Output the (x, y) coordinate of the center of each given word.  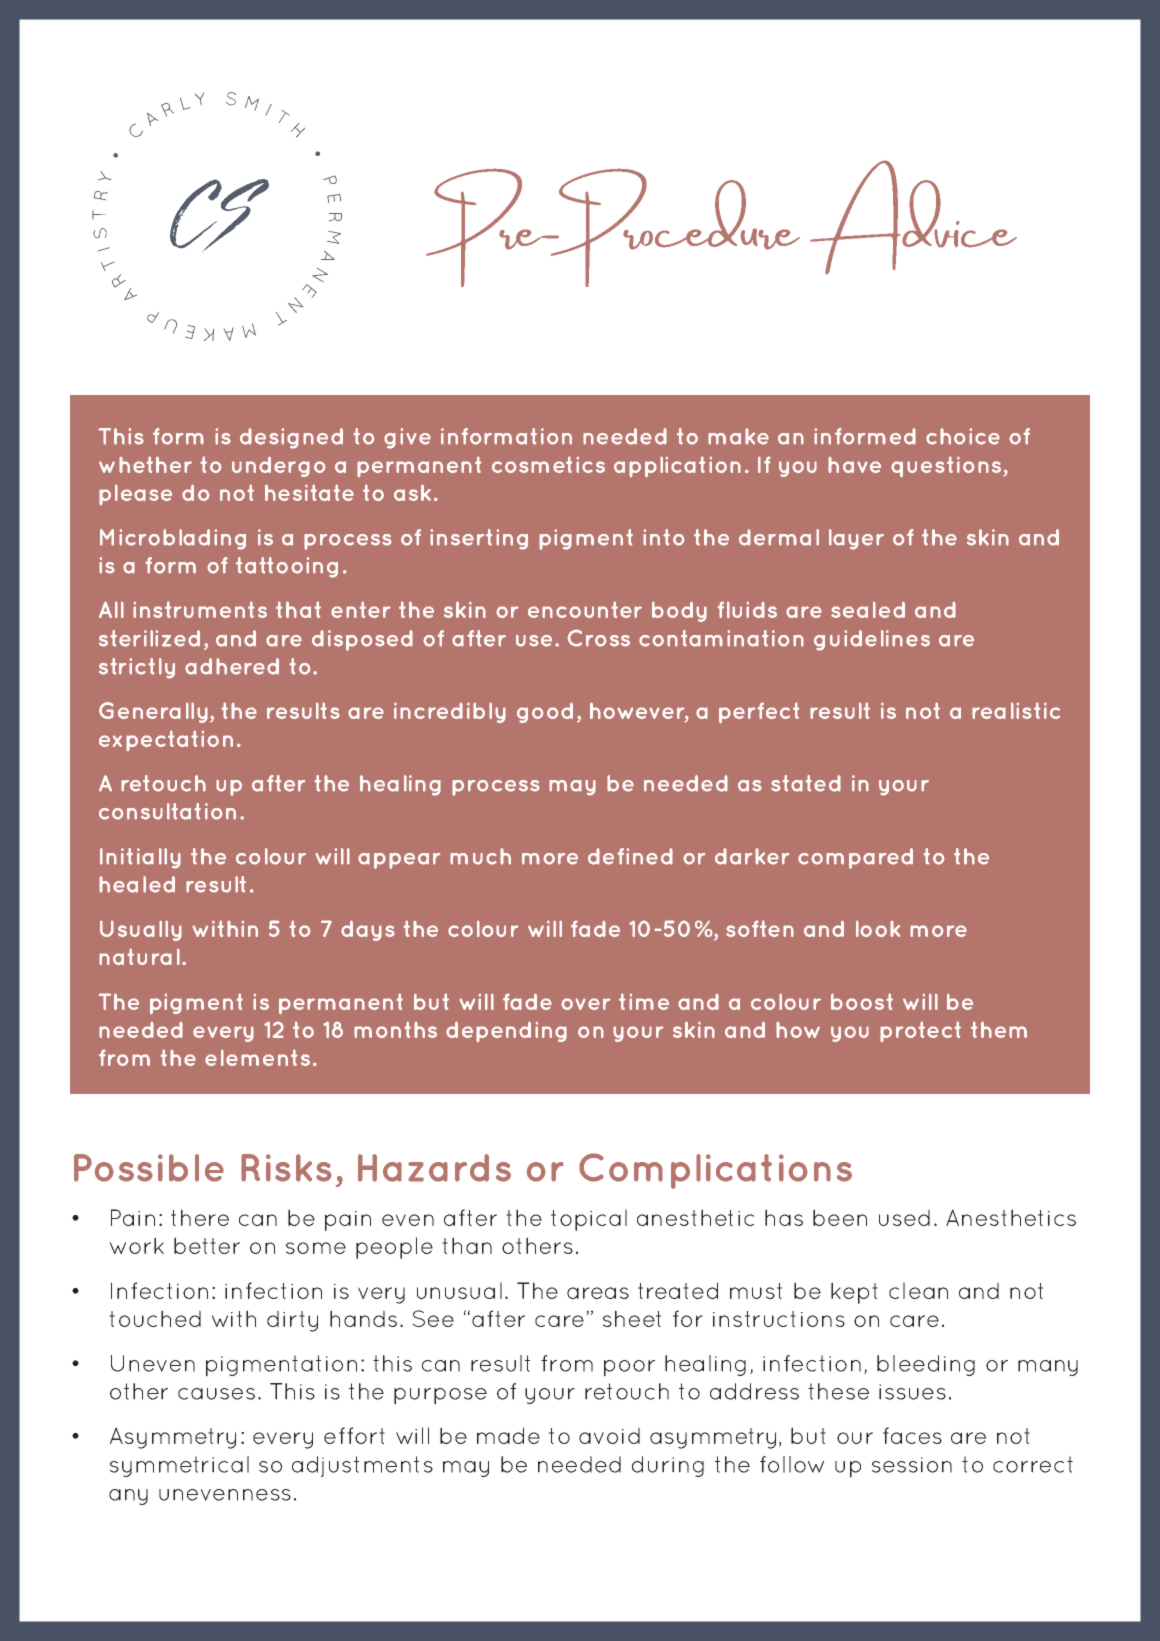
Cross (598, 638)
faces (912, 1435)
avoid (609, 1435)
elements (257, 1057)
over (586, 1004)
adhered (232, 666)
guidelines (872, 640)
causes (216, 1394)
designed (291, 438)
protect (920, 1031)
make (738, 436)
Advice (913, 217)
